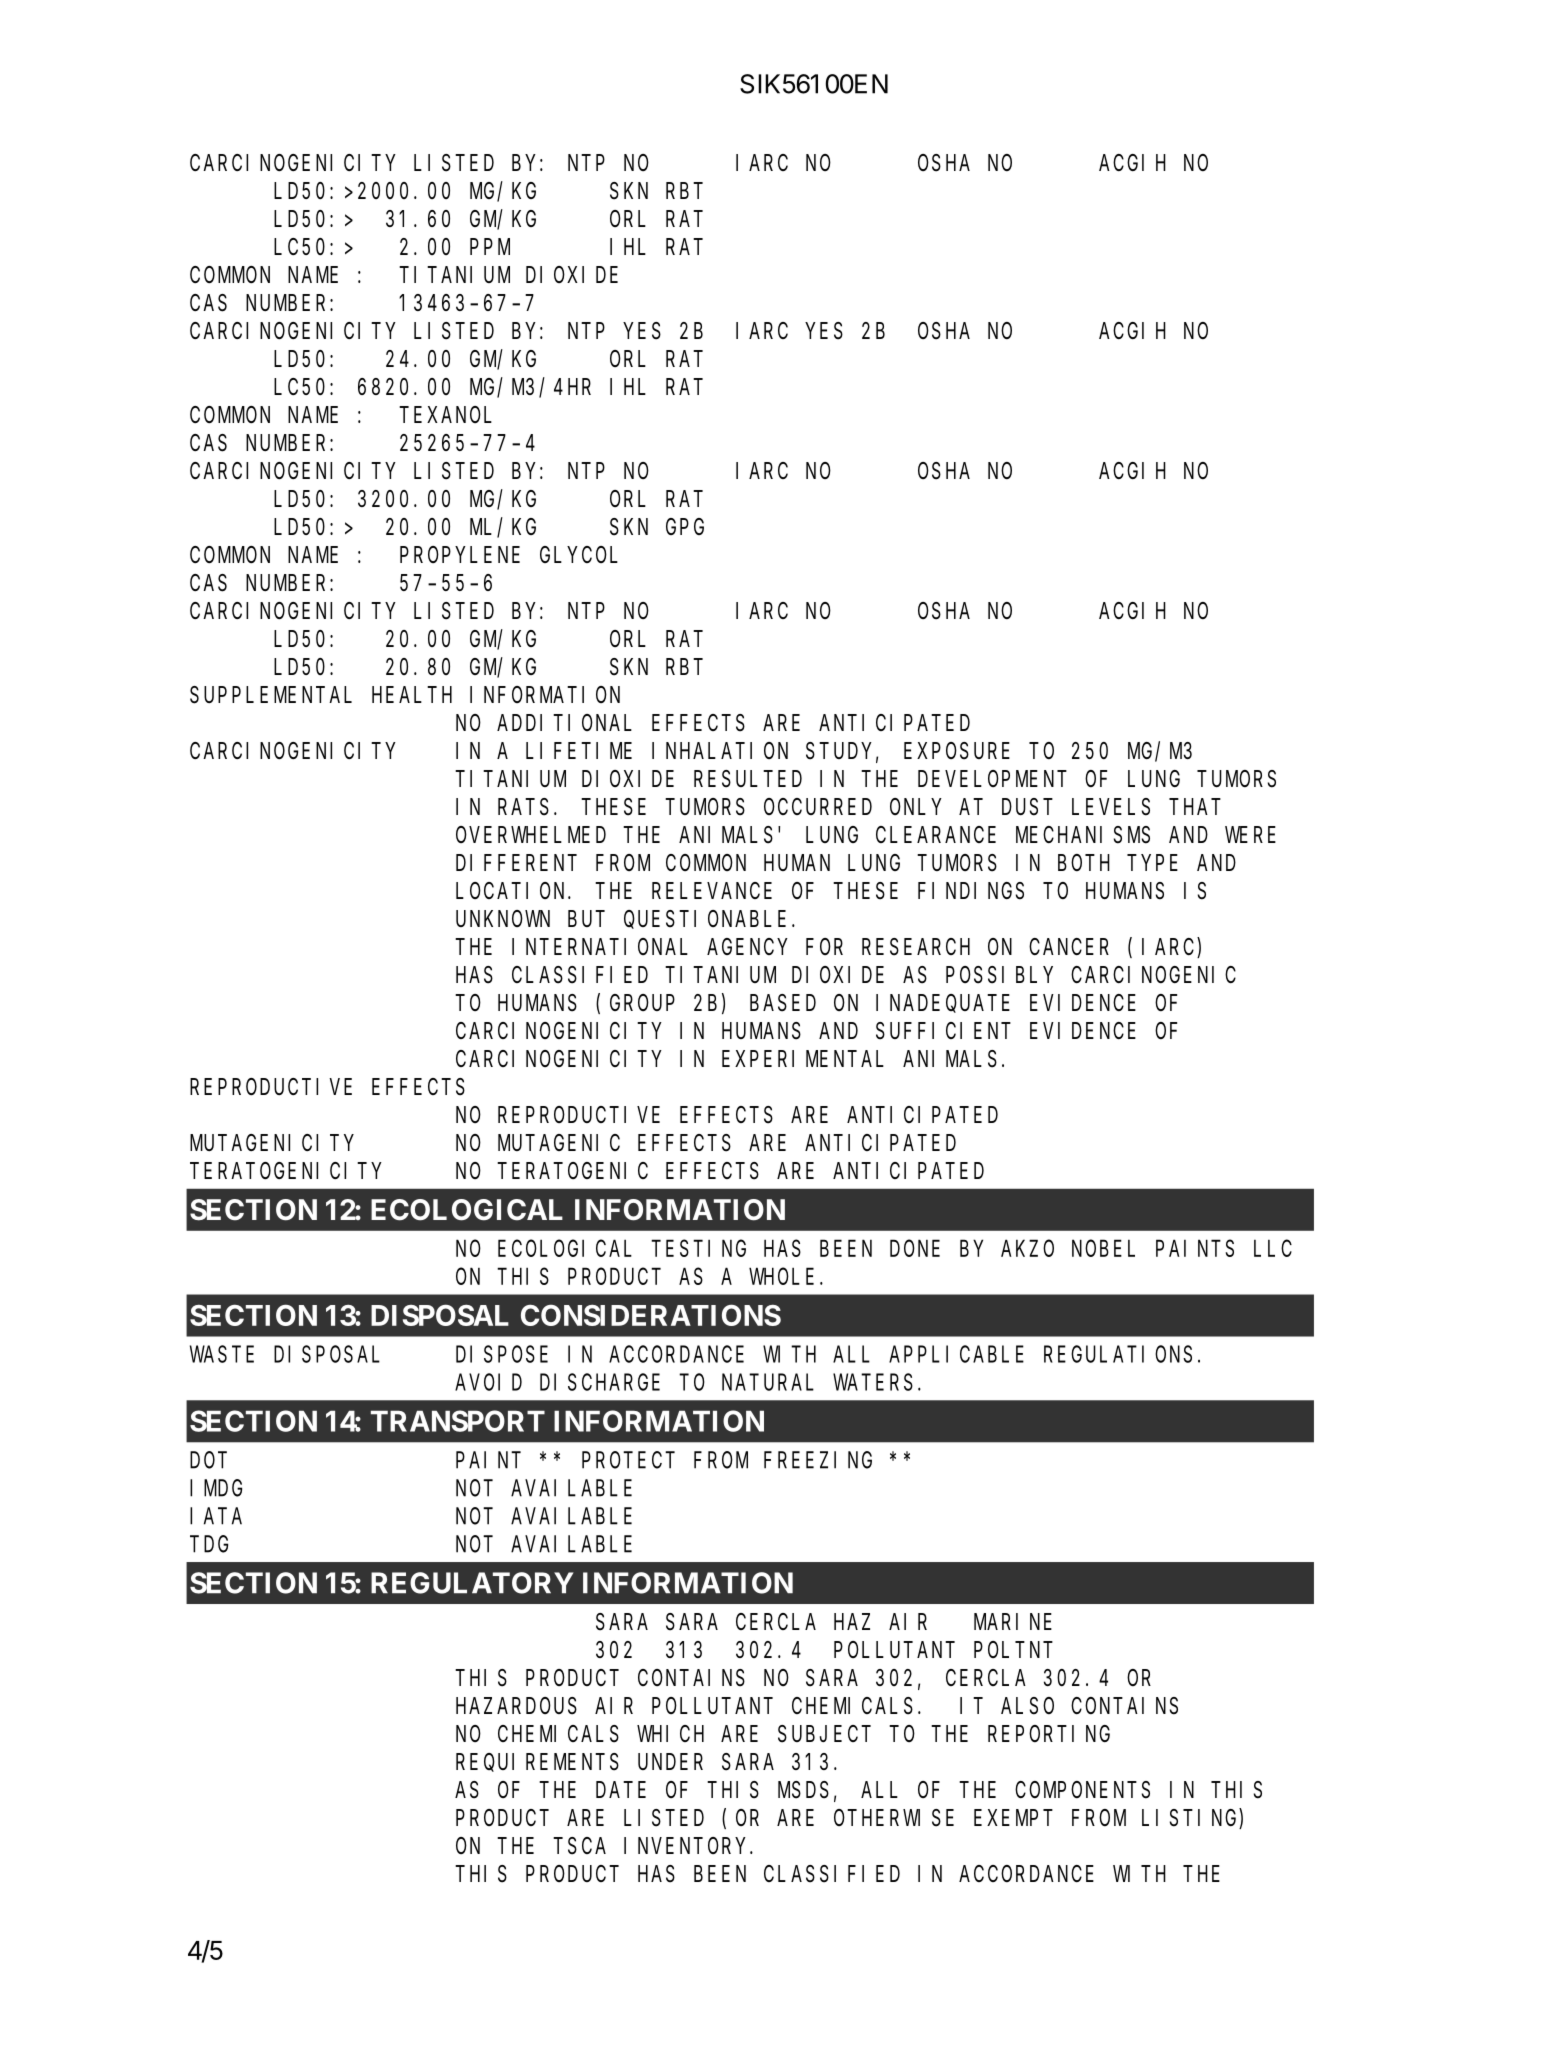 The width and height of the document is (1542, 2053). I want to click on NATURAL, so click(768, 1383).
